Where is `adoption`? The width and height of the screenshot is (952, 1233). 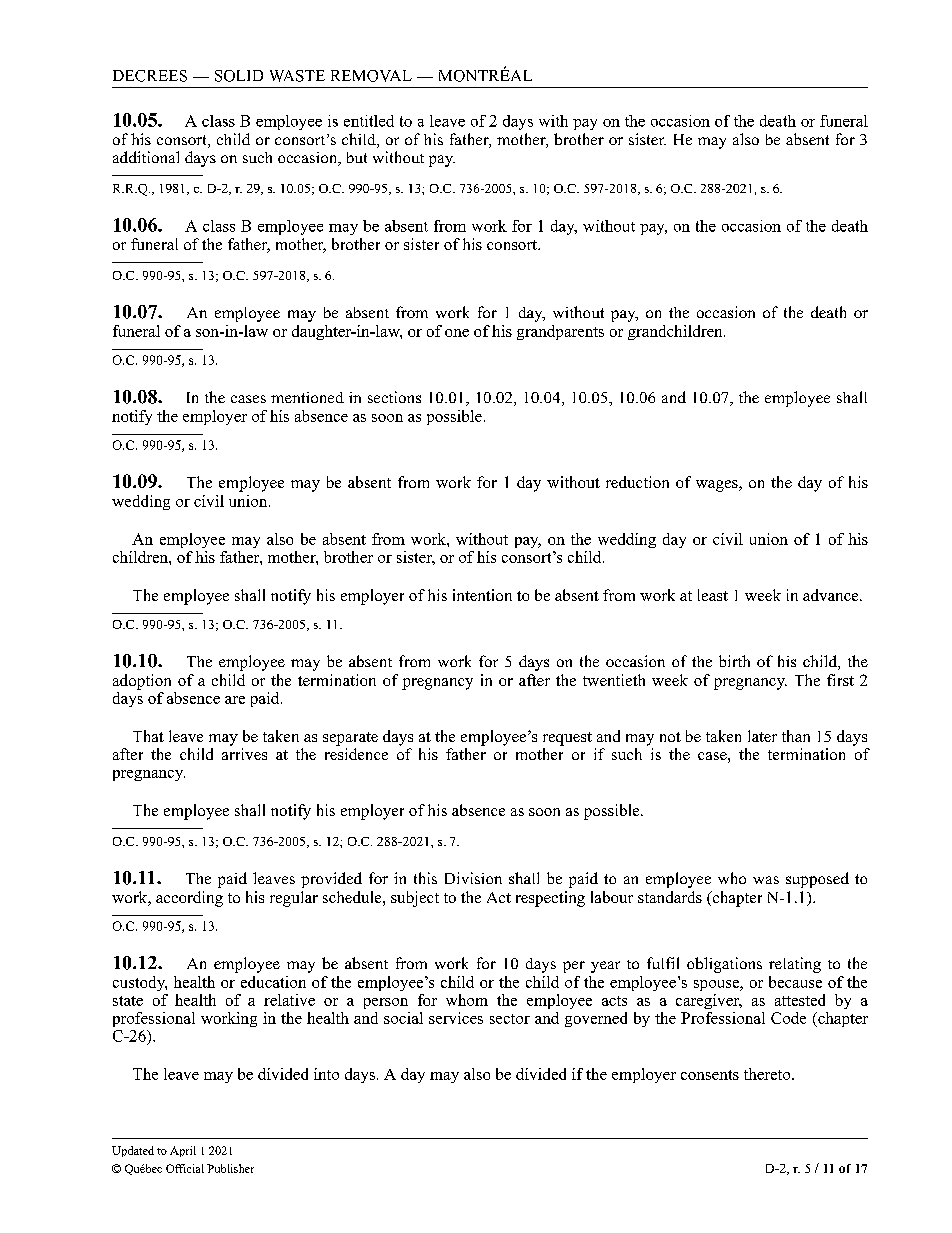 adoption is located at coordinates (142, 682).
